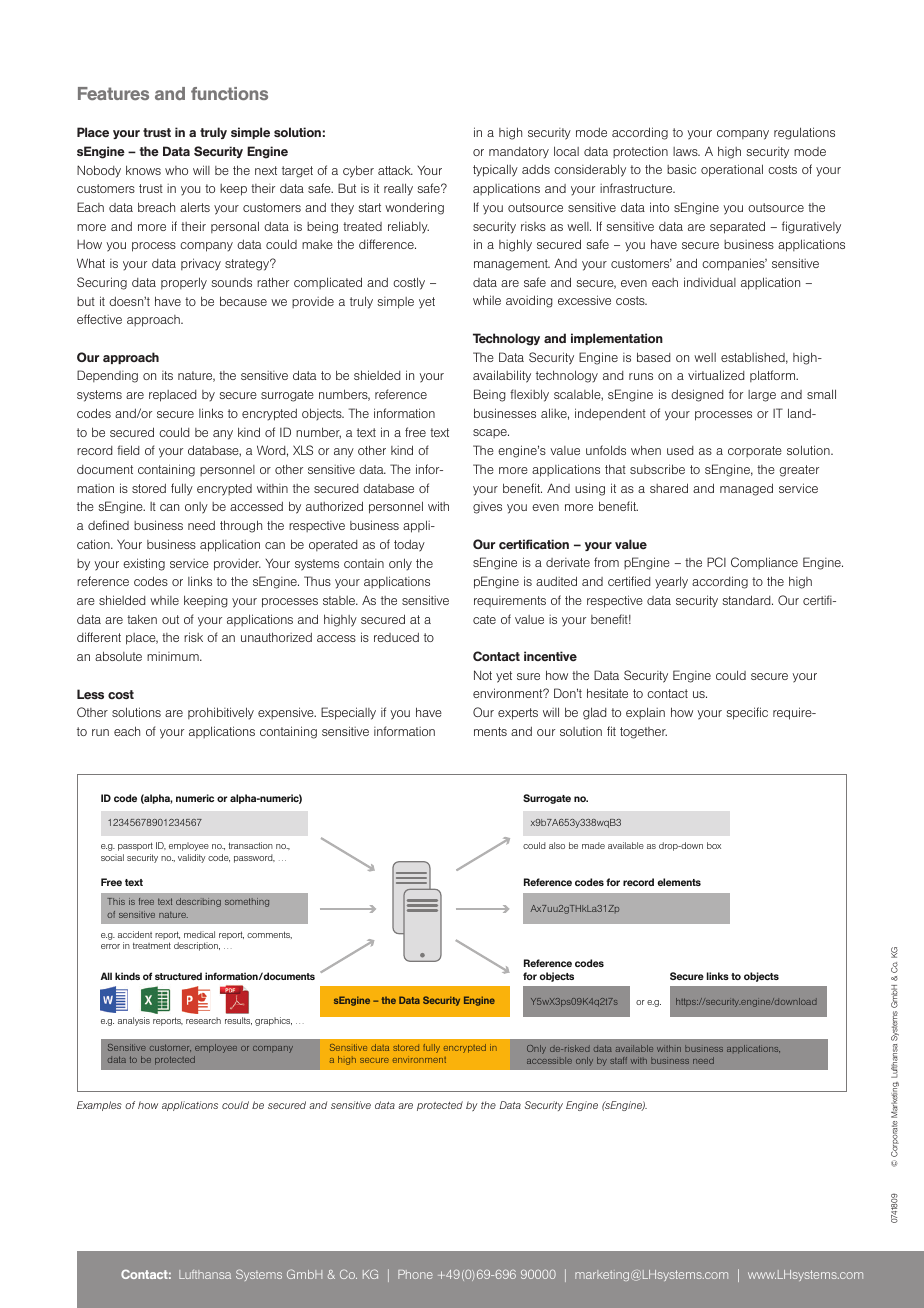  I want to click on Examples, so click(99, 1106).
